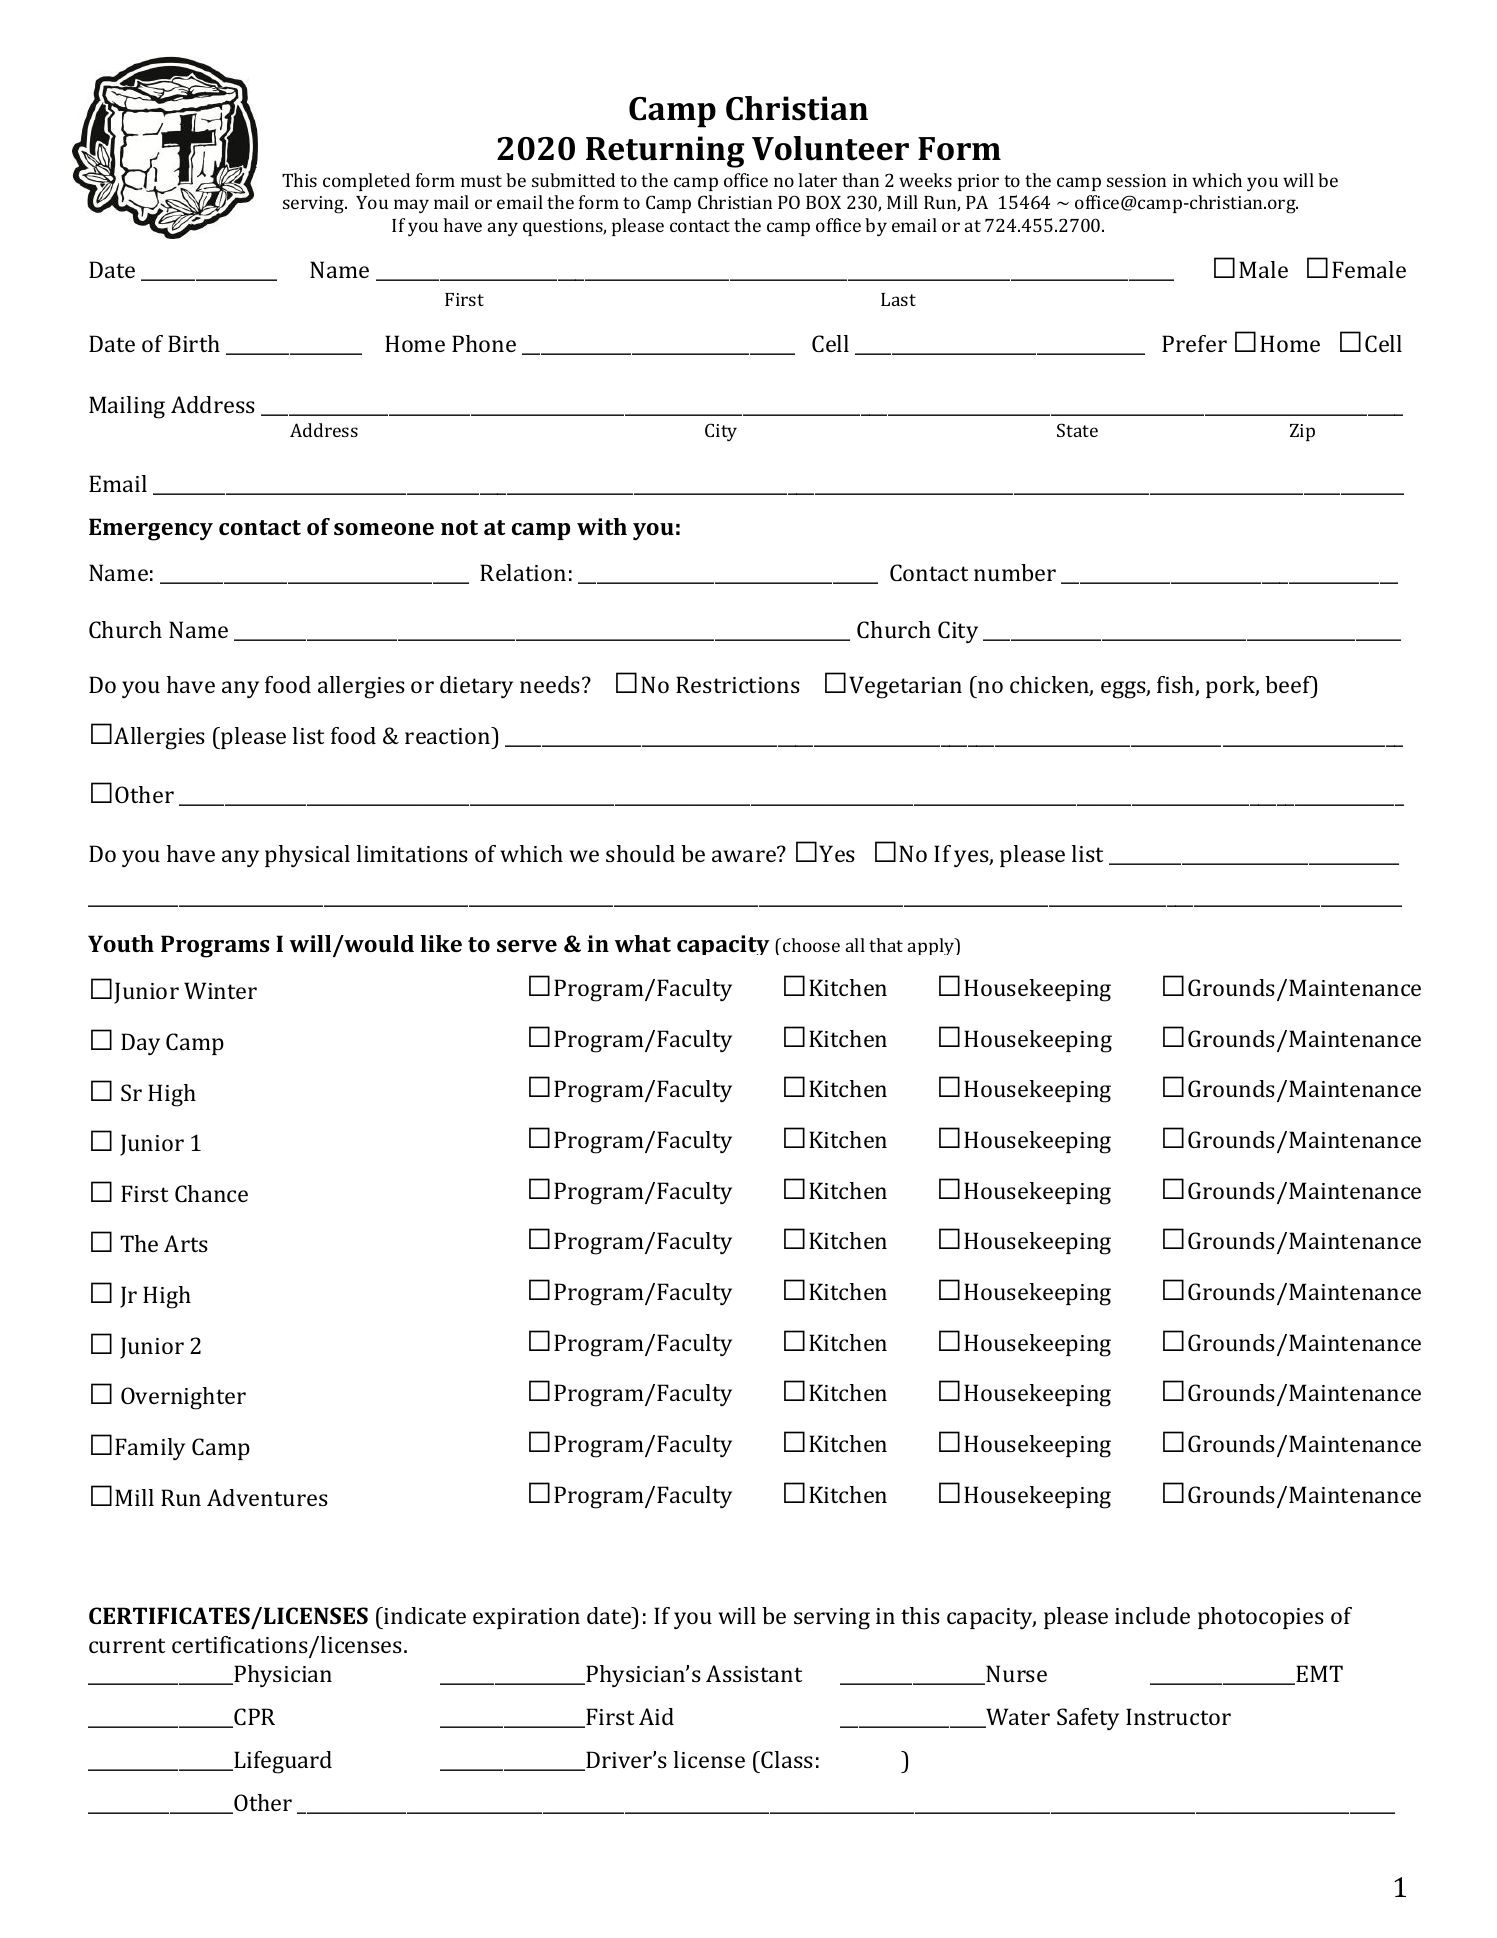 This screenshot has height=1938, width=1497. What do you see at coordinates (1178, 1716) in the screenshot?
I see `Instructor` at bounding box center [1178, 1716].
